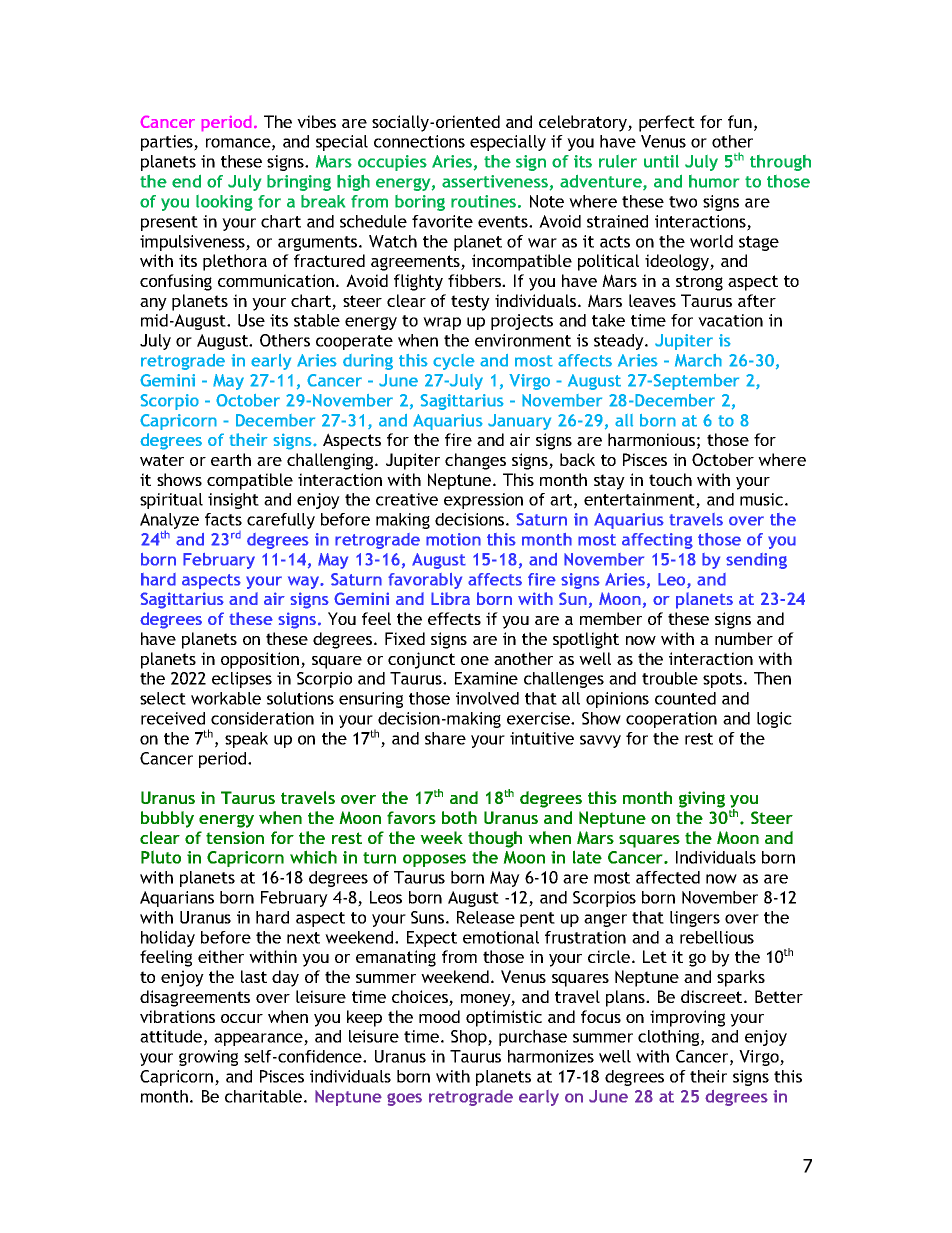 This image has height=1233, width=952. What do you see at coordinates (714, 181) in the image?
I see `humor` at bounding box center [714, 181].
